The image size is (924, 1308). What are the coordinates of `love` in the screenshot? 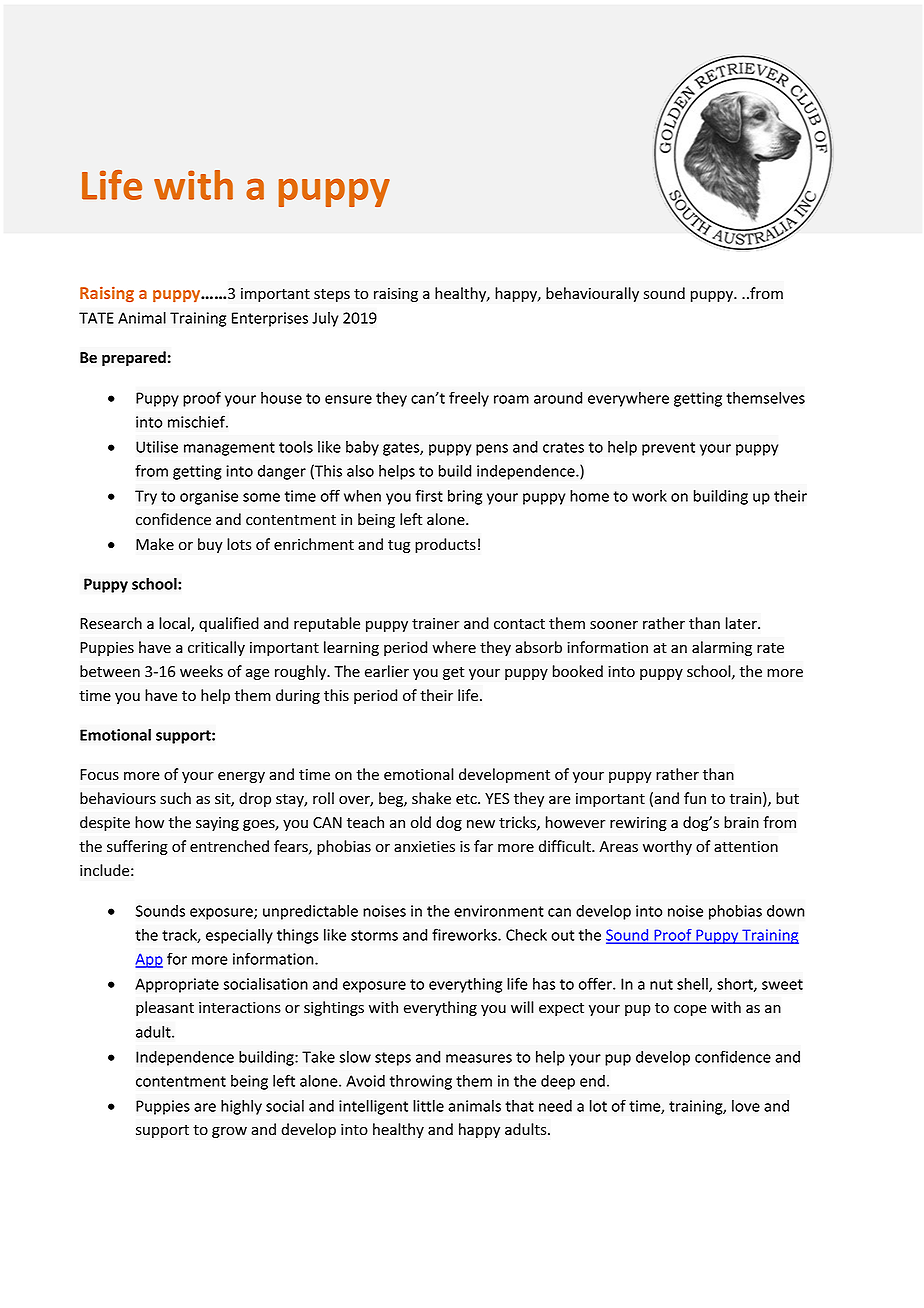 It's located at (746, 1106).
